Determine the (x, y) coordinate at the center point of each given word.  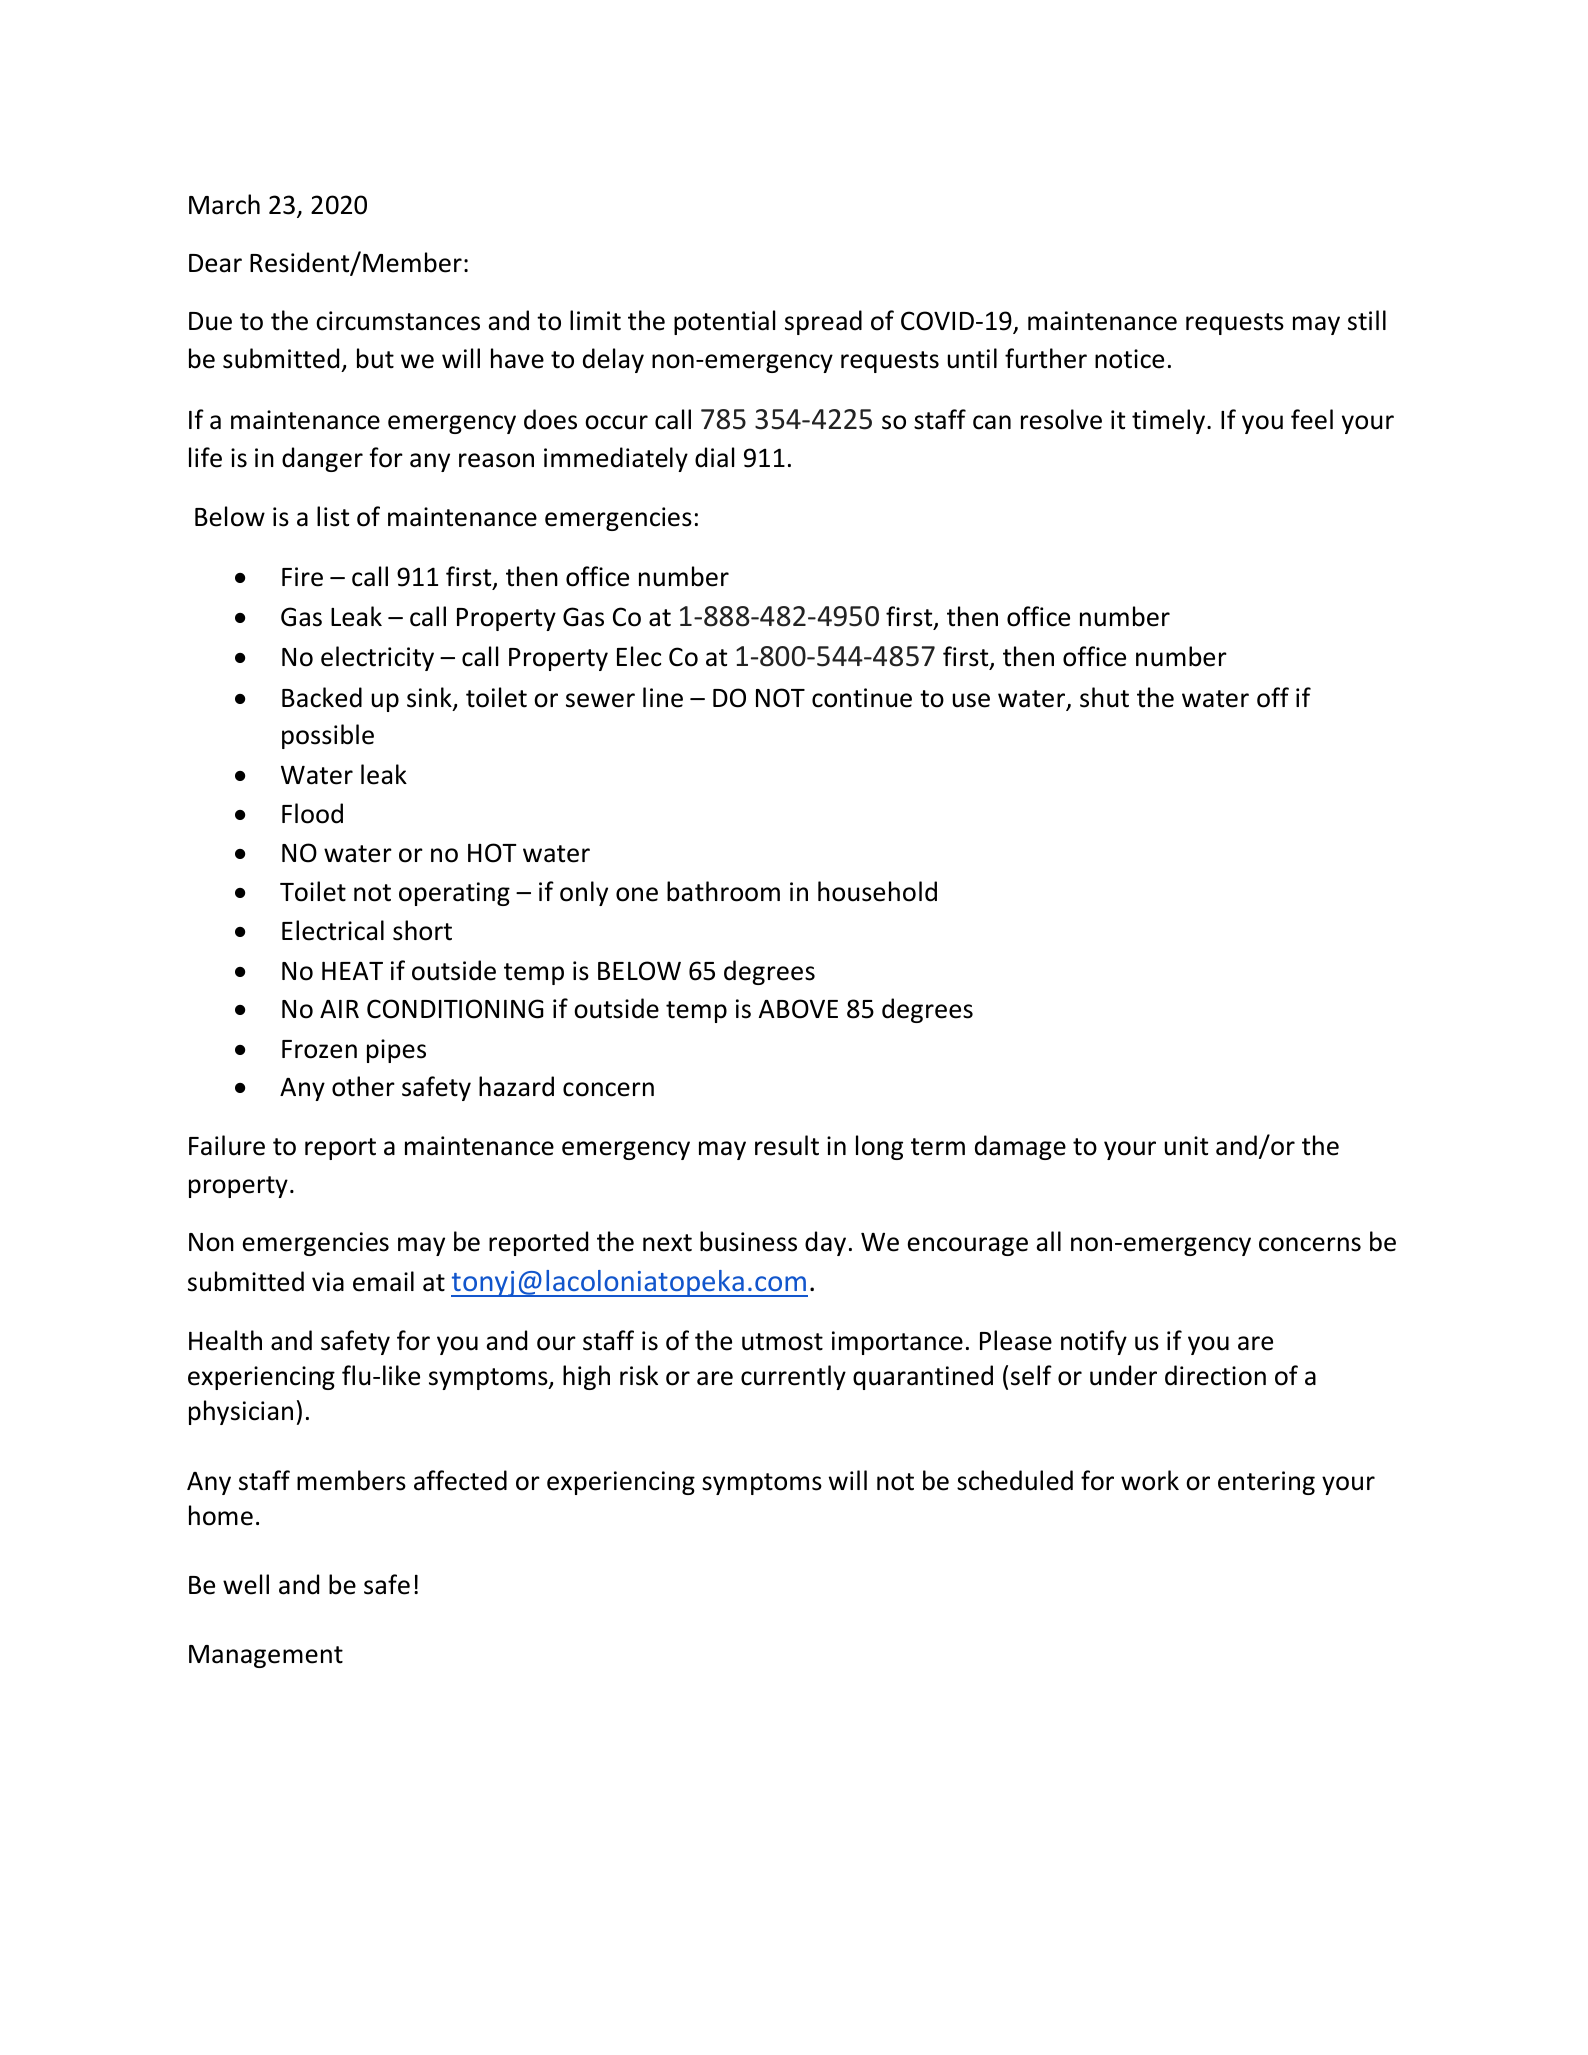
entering (1266, 1483)
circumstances (398, 321)
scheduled (1015, 1480)
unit (1186, 1146)
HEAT (352, 971)
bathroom (723, 891)
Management (266, 1656)
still (1367, 320)
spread (823, 322)
